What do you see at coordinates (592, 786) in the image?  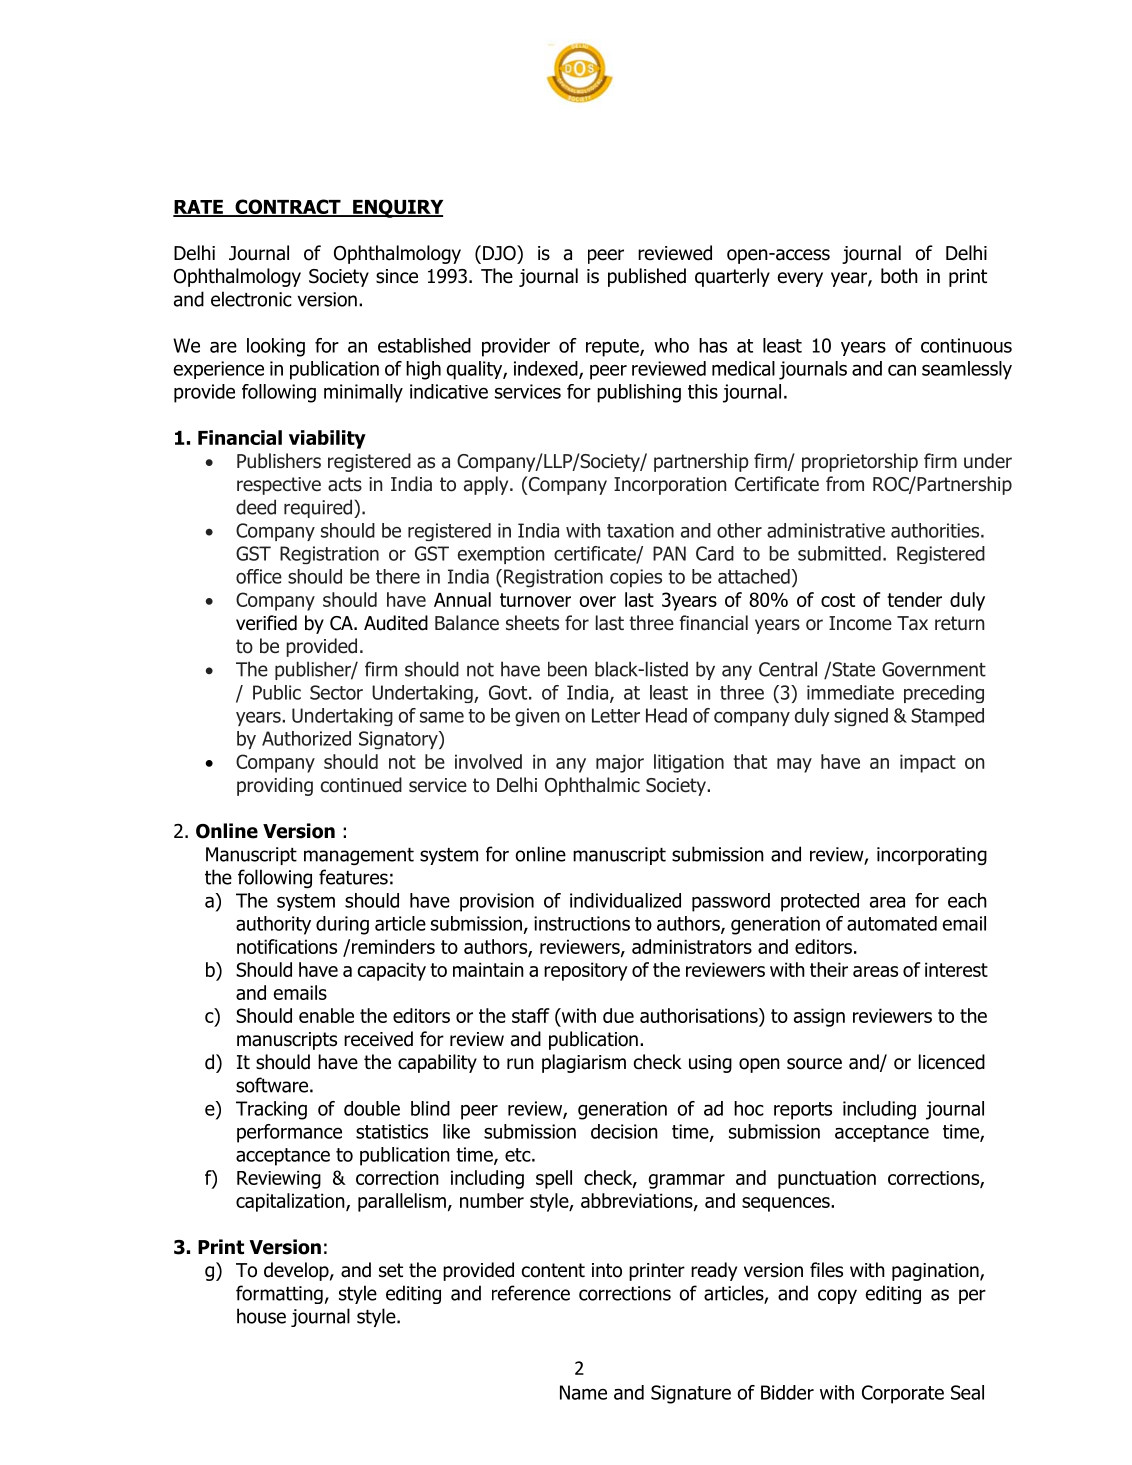 I see `Ophthalmic` at bounding box center [592, 786].
